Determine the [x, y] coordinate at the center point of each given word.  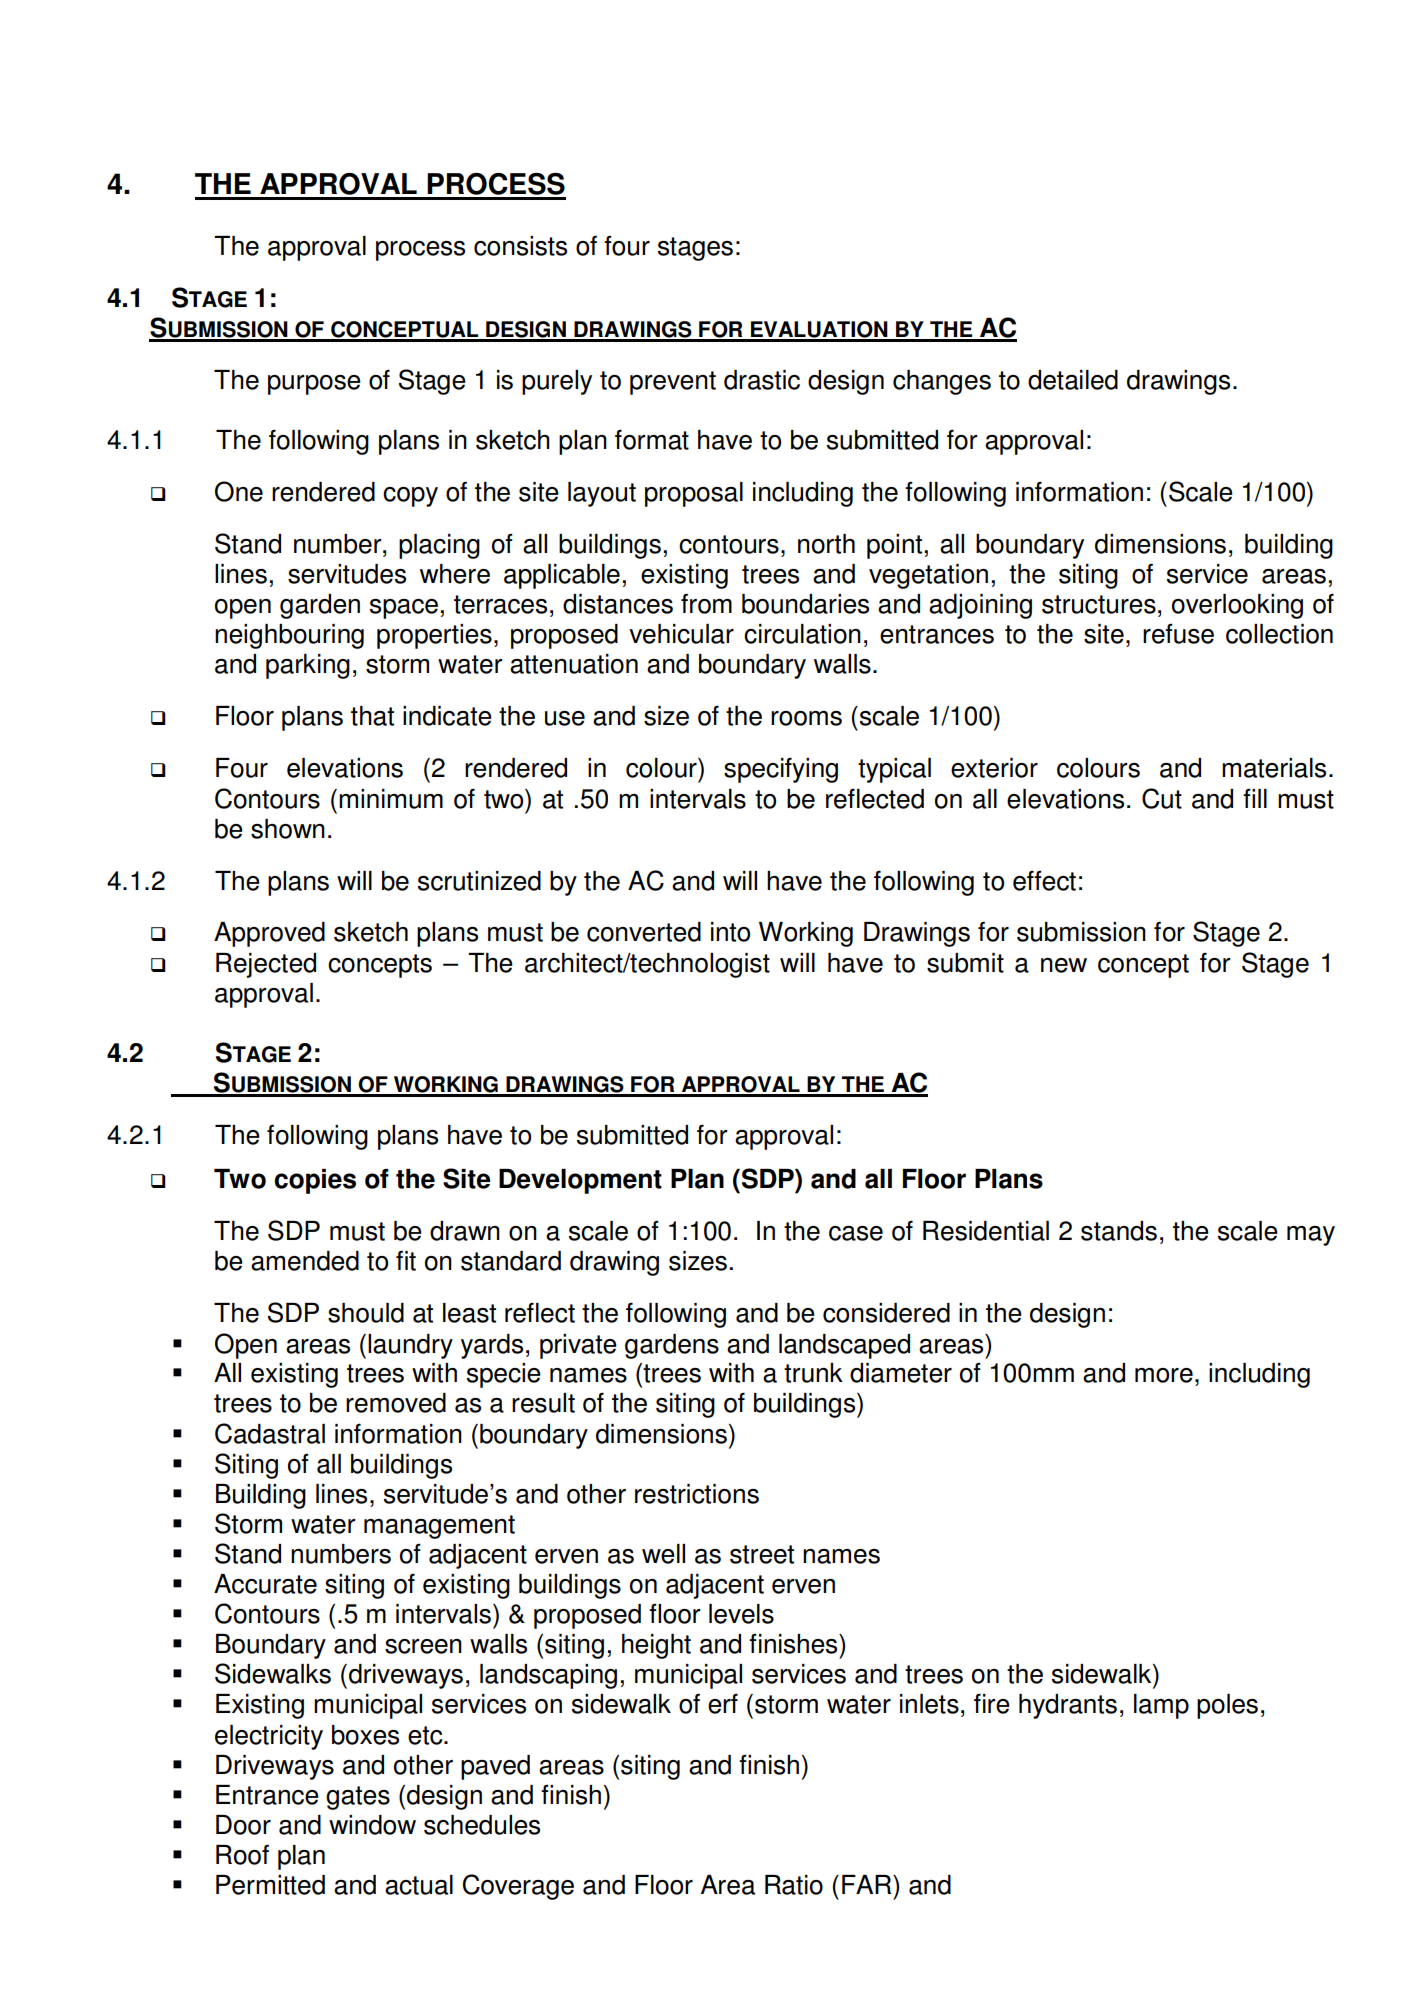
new [1064, 965]
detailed [1073, 380]
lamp [1161, 1706]
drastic [762, 380]
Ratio [794, 1885]
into [730, 932]
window [372, 1825]
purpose [314, 385]
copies [315, 1181]
